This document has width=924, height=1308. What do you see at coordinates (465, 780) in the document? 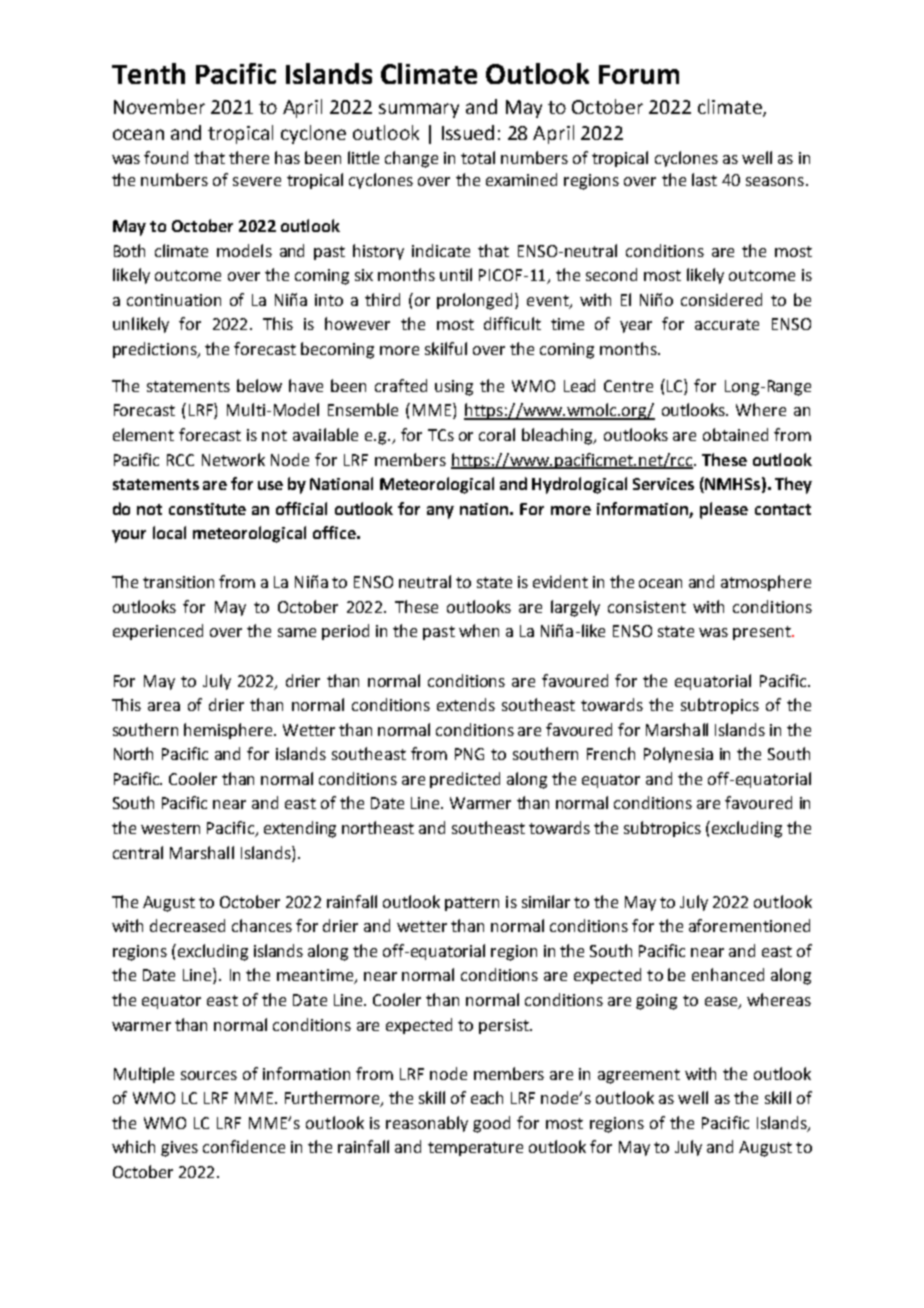
I see `predicted` at bounding box center [465, 780].
